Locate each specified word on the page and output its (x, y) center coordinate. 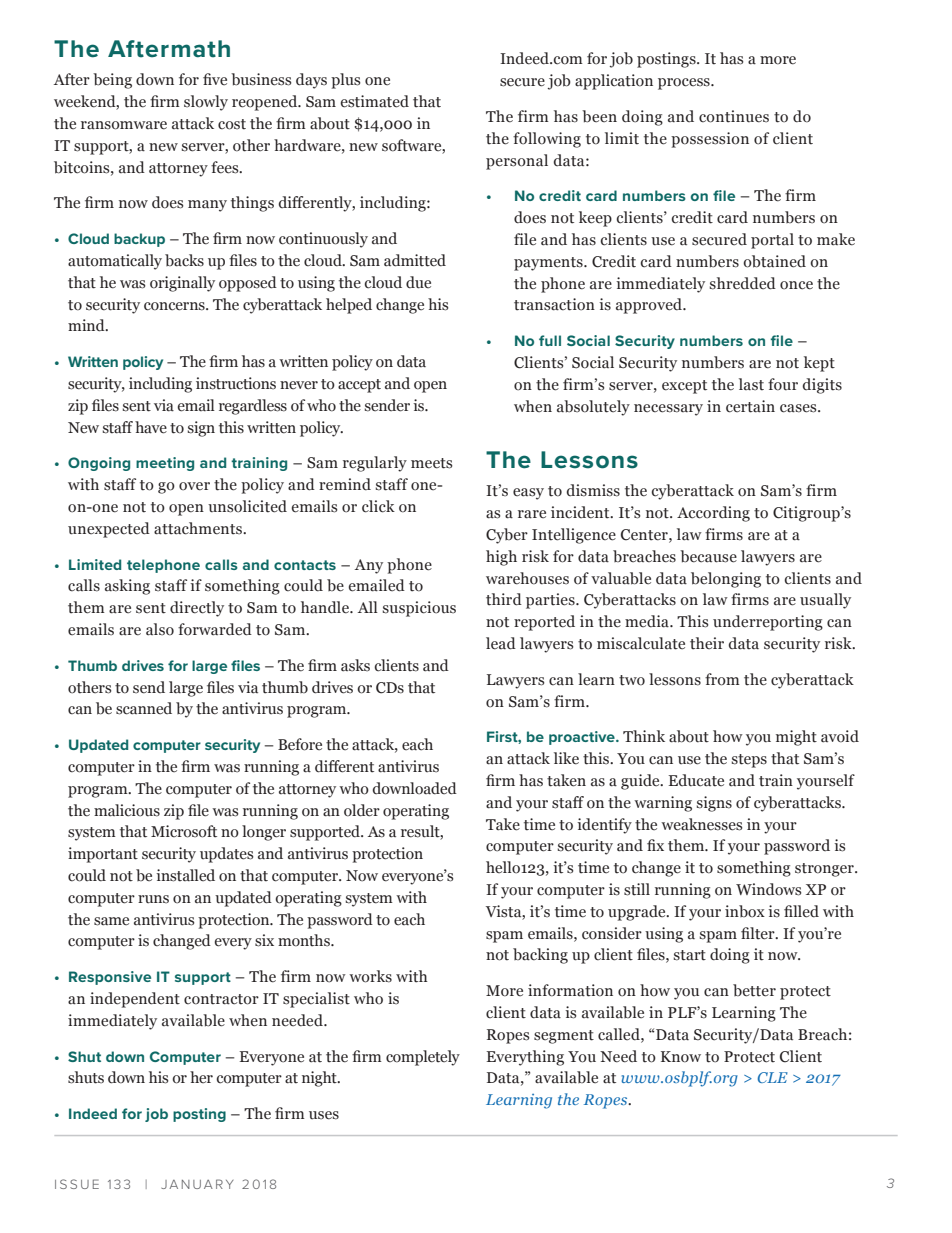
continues (734, 116)
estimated (375, 101)
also (160, 629)
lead (501, 643)
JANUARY (197, 1184)
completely (423, 1058)
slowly (206, 103)
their (707, 643)
